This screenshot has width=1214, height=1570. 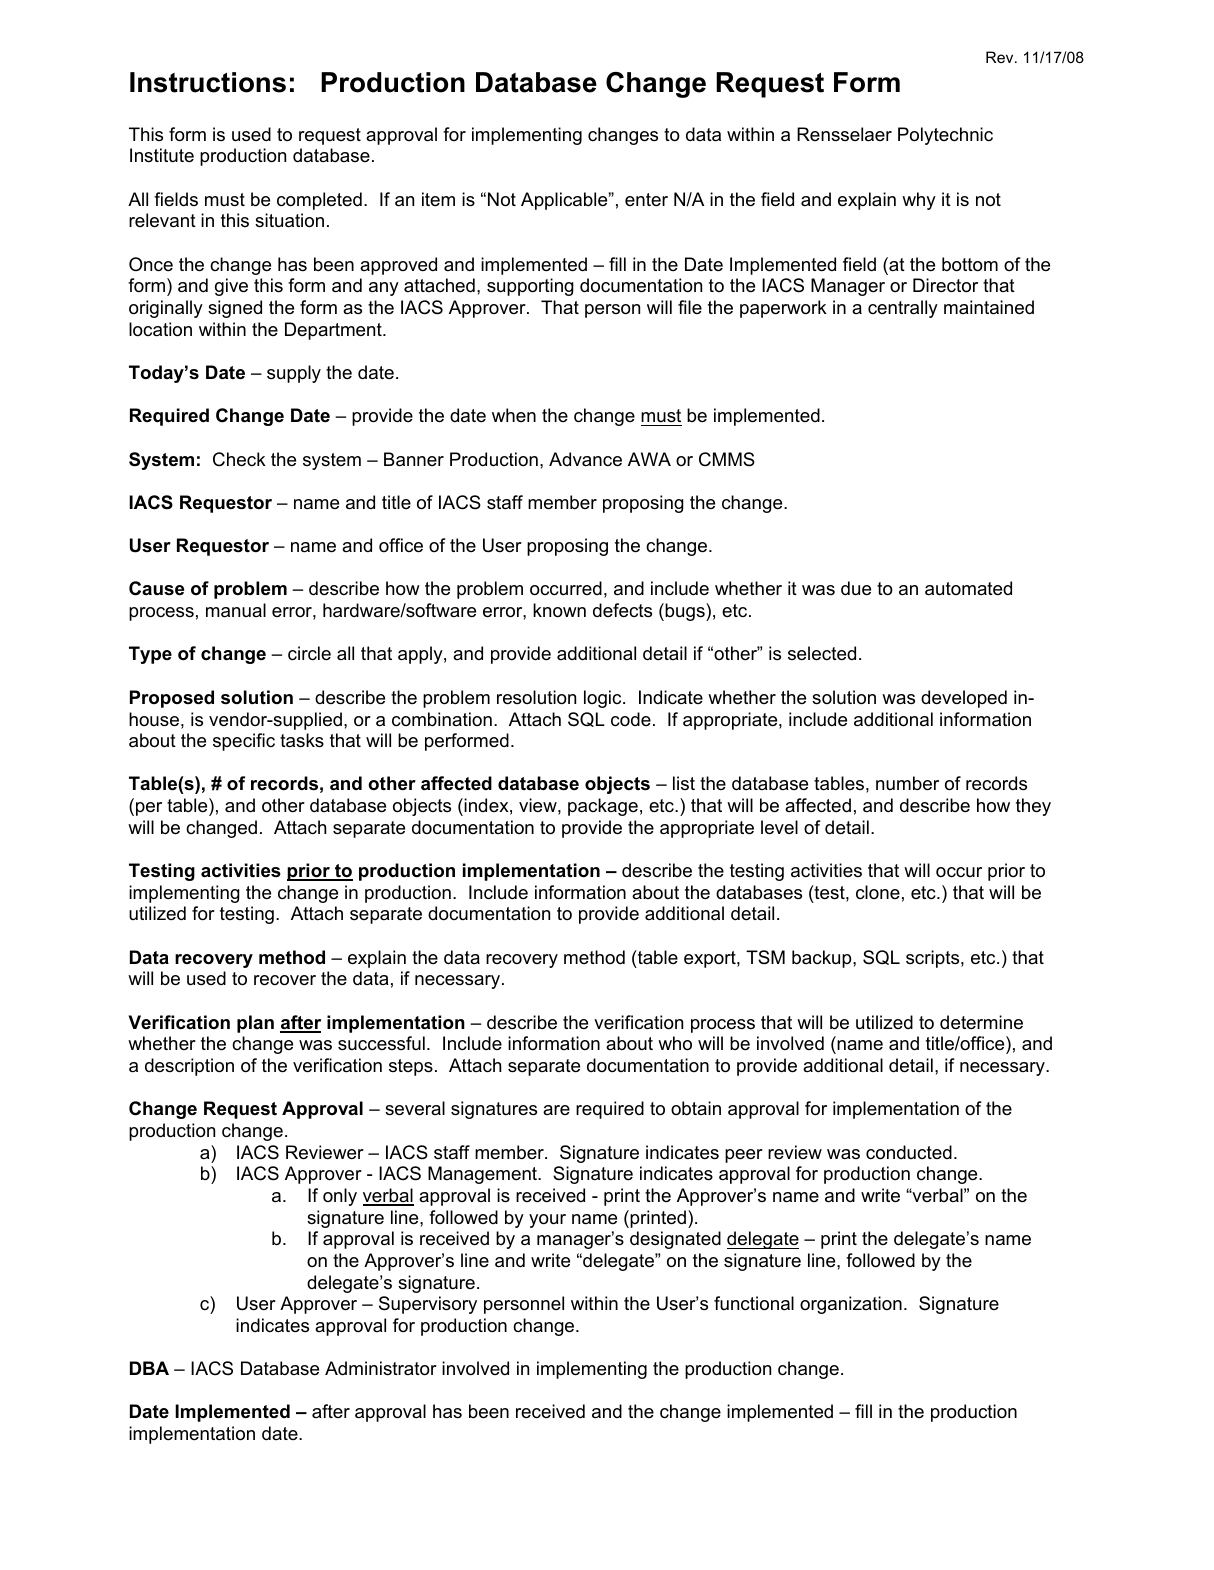 What do you see at coordinates (675, 1240) in the screenshot?
I see `designated` at bounding box center [675, 1240].
